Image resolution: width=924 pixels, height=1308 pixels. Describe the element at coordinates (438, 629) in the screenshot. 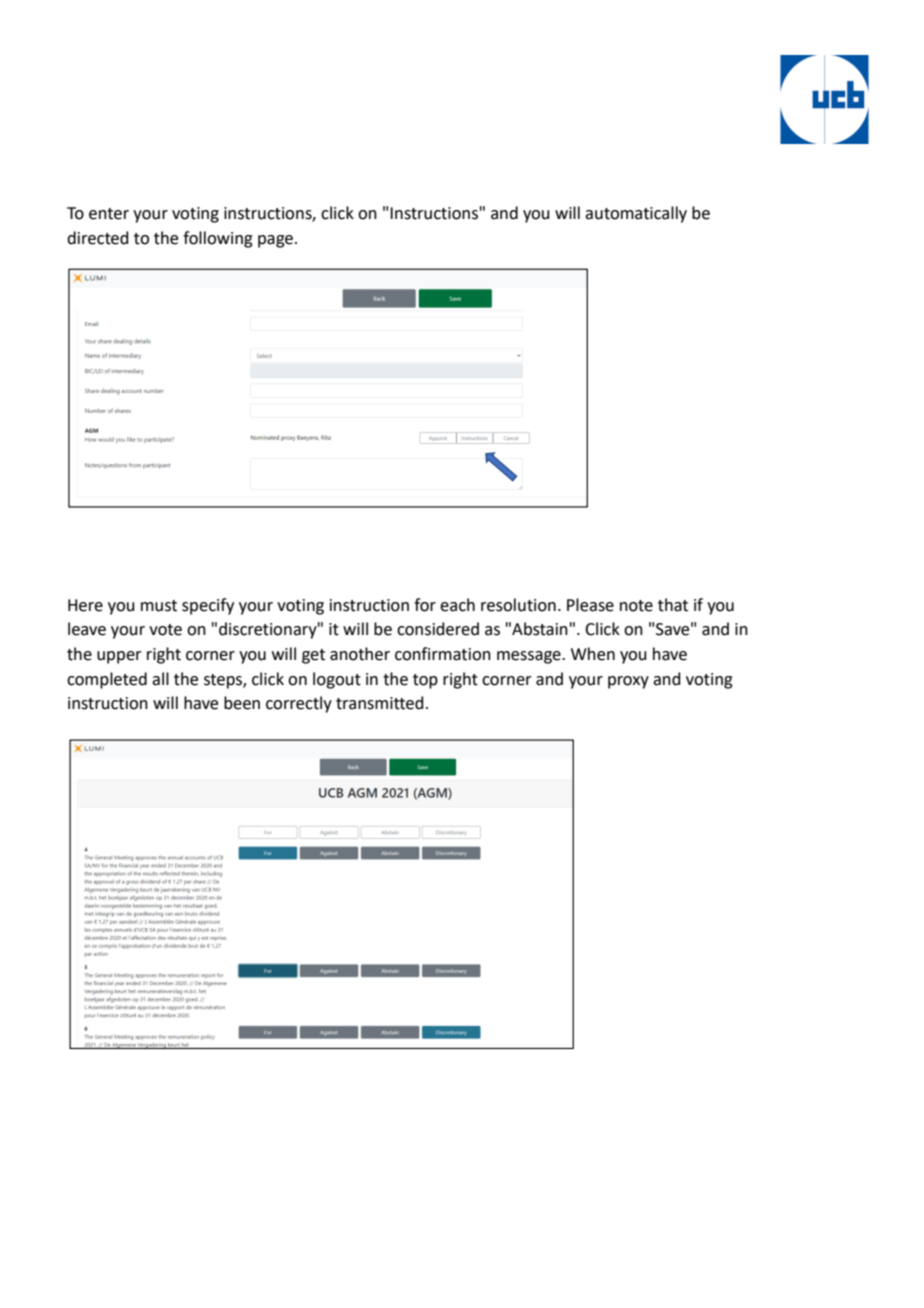

I see `considered` at that location.
